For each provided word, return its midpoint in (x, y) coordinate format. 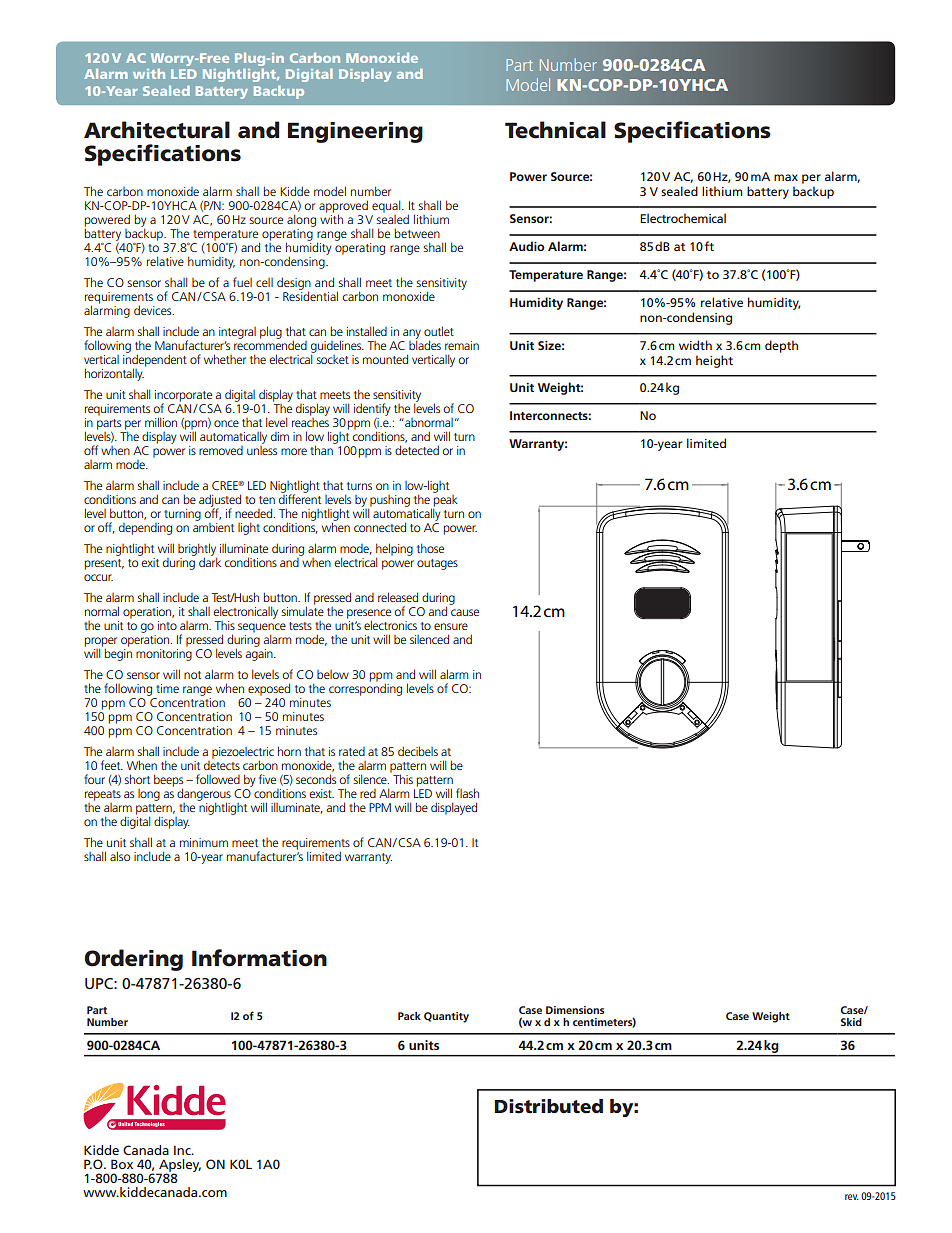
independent (155, 360)
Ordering (133, 960)
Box (122, 1164)
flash (467, 793)
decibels (418, 751)
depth (781, 346)
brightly (197, 550)
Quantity (446, 1017)
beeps (168, 781)
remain (462, 345)
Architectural (157, 130)
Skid (851, 1022)
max (786, 177)
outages (437, 564)
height (714, 361)
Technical (555, 130)
